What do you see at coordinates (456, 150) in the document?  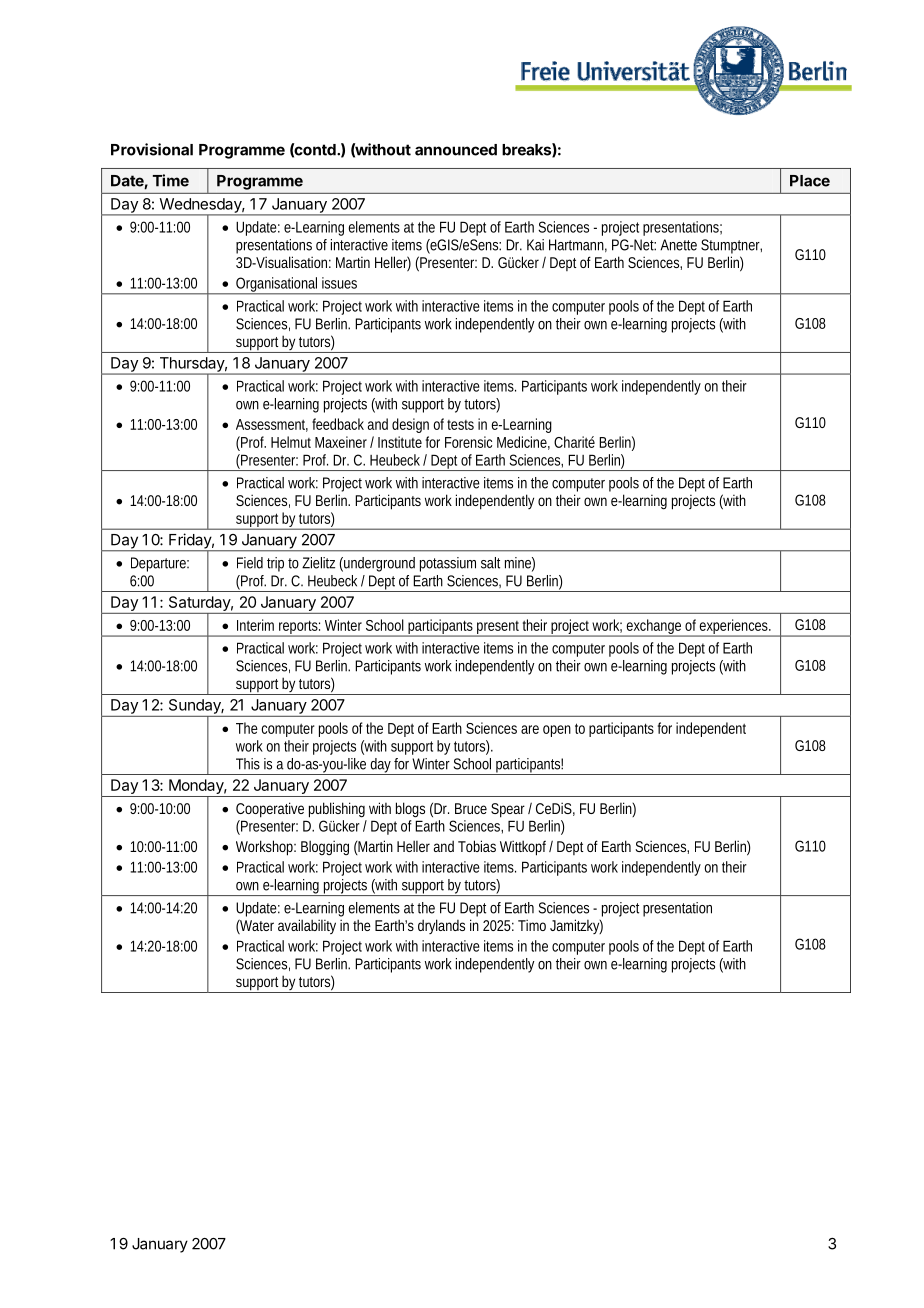 I see `announced` at bounding box center [456, 150].
